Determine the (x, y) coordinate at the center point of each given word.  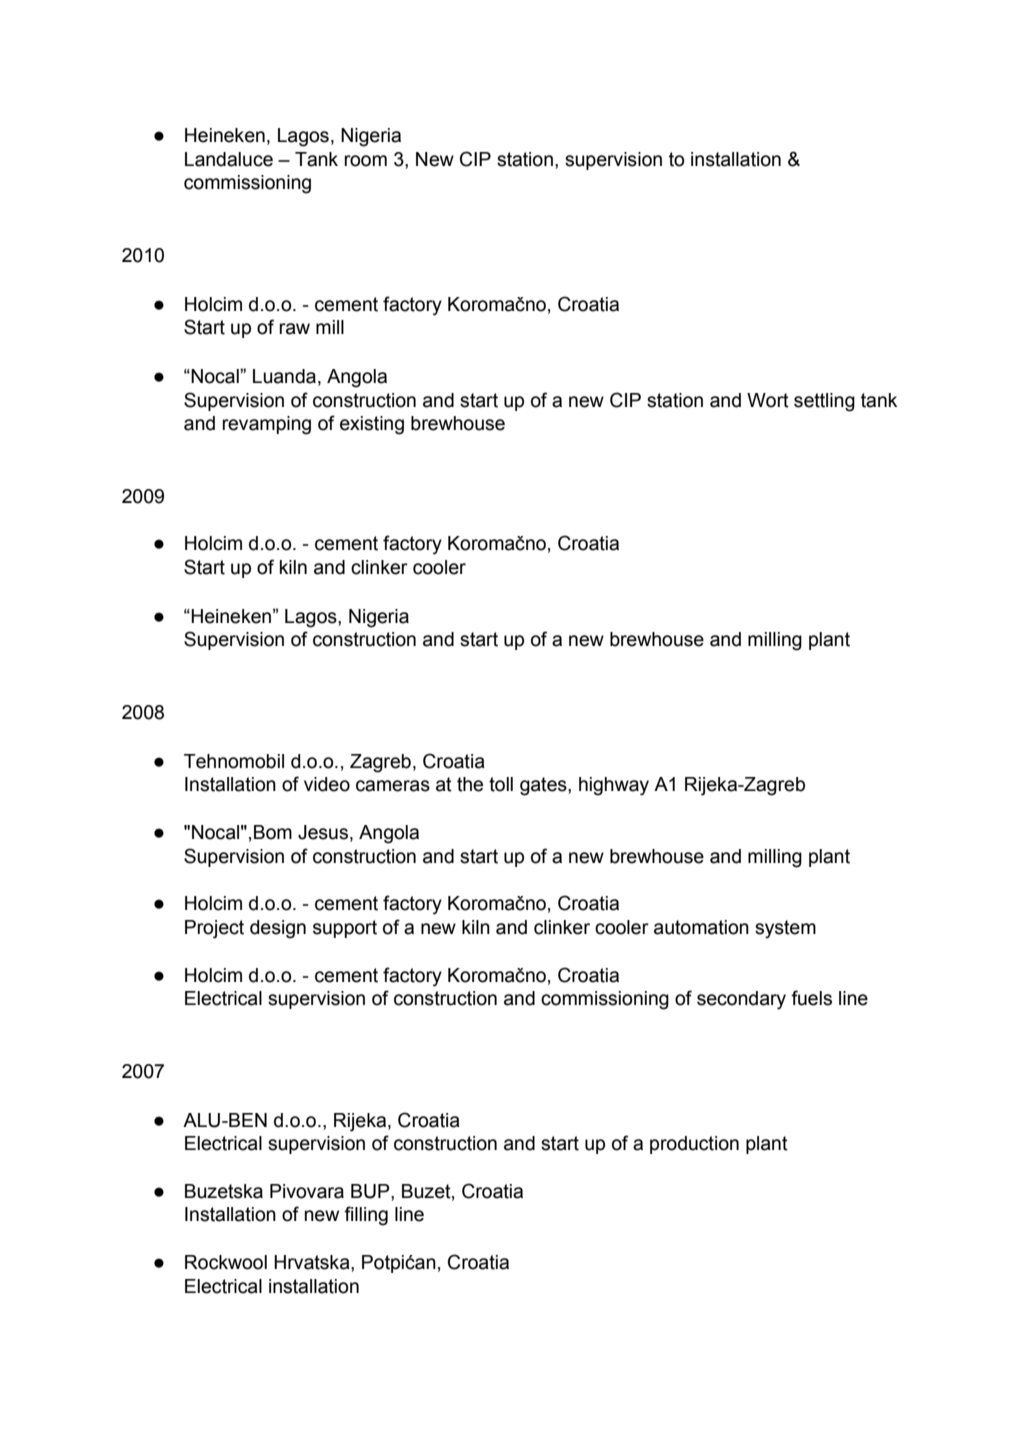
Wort (768, 400)
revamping (266, 425)
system (785, 929)
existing (372, 425)
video (327, 784)
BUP (371, 1192)
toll (501, 784)
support (345, 929)
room (365, 161)
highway (614, 786)
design (278, 929)
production (694, 1145)
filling (366, 1216)
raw (294, 329)
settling (824, 402)
